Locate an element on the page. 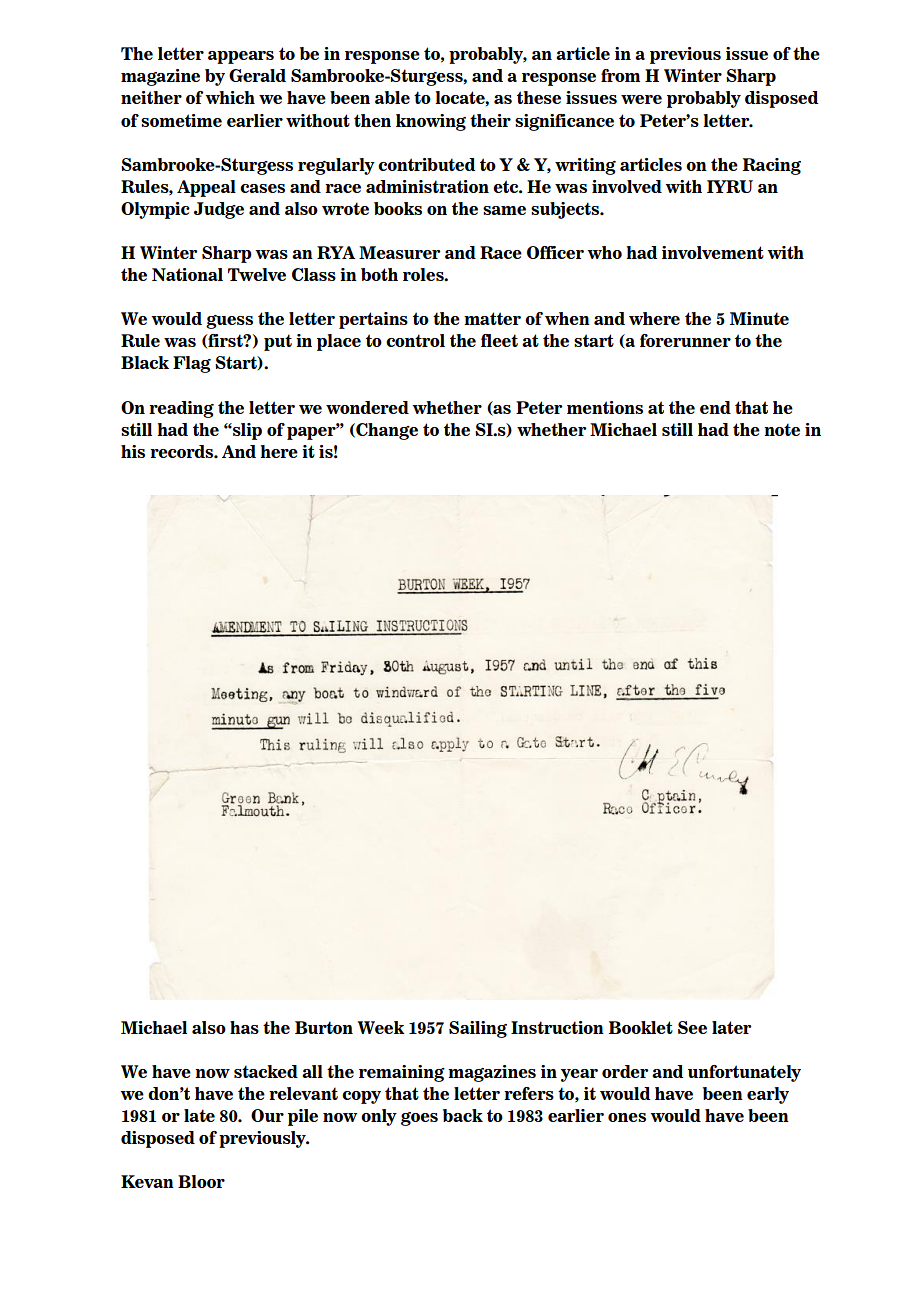 This document has height=1308, width=924. ones is located at coordinates (627, 1117).
